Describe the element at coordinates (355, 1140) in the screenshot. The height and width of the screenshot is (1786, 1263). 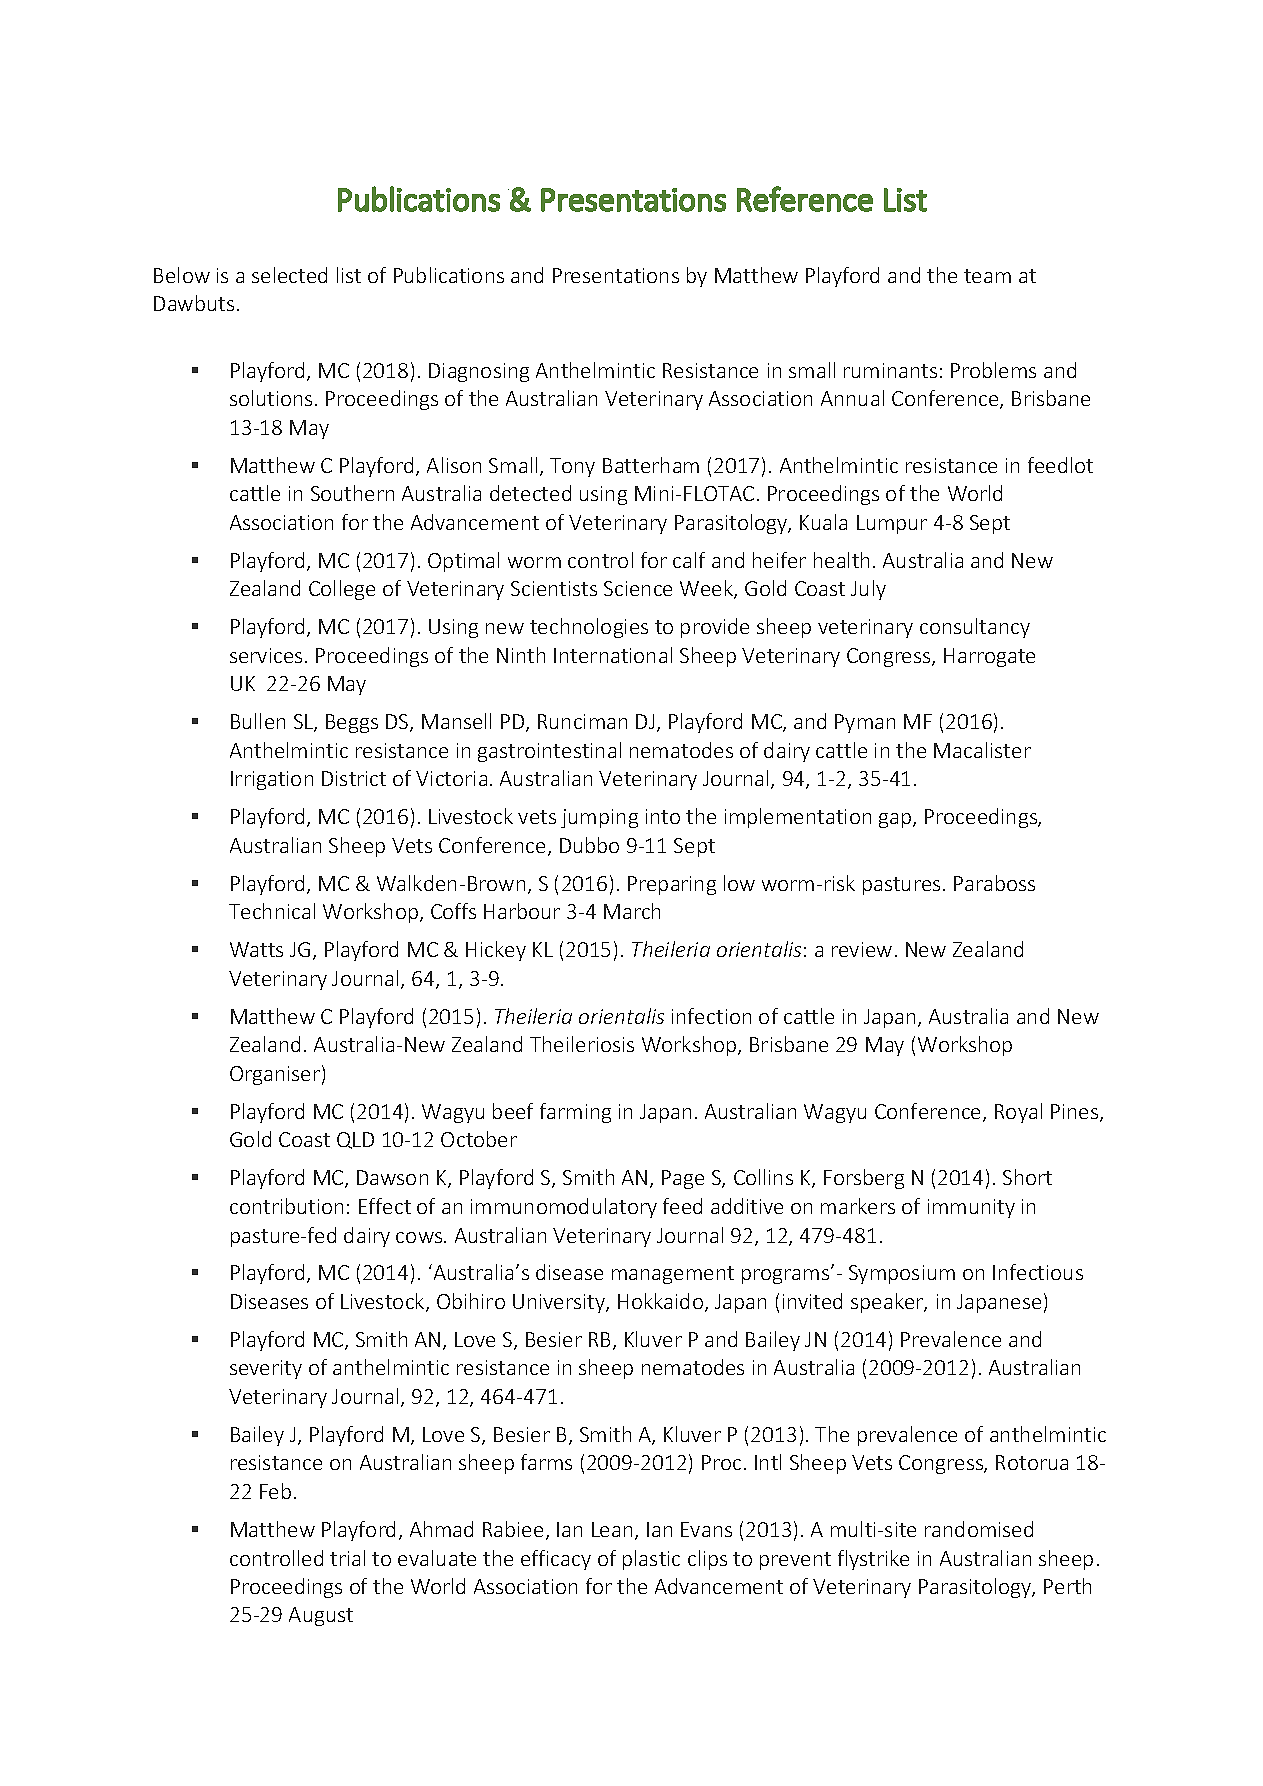
I see `QLD` at that location.
